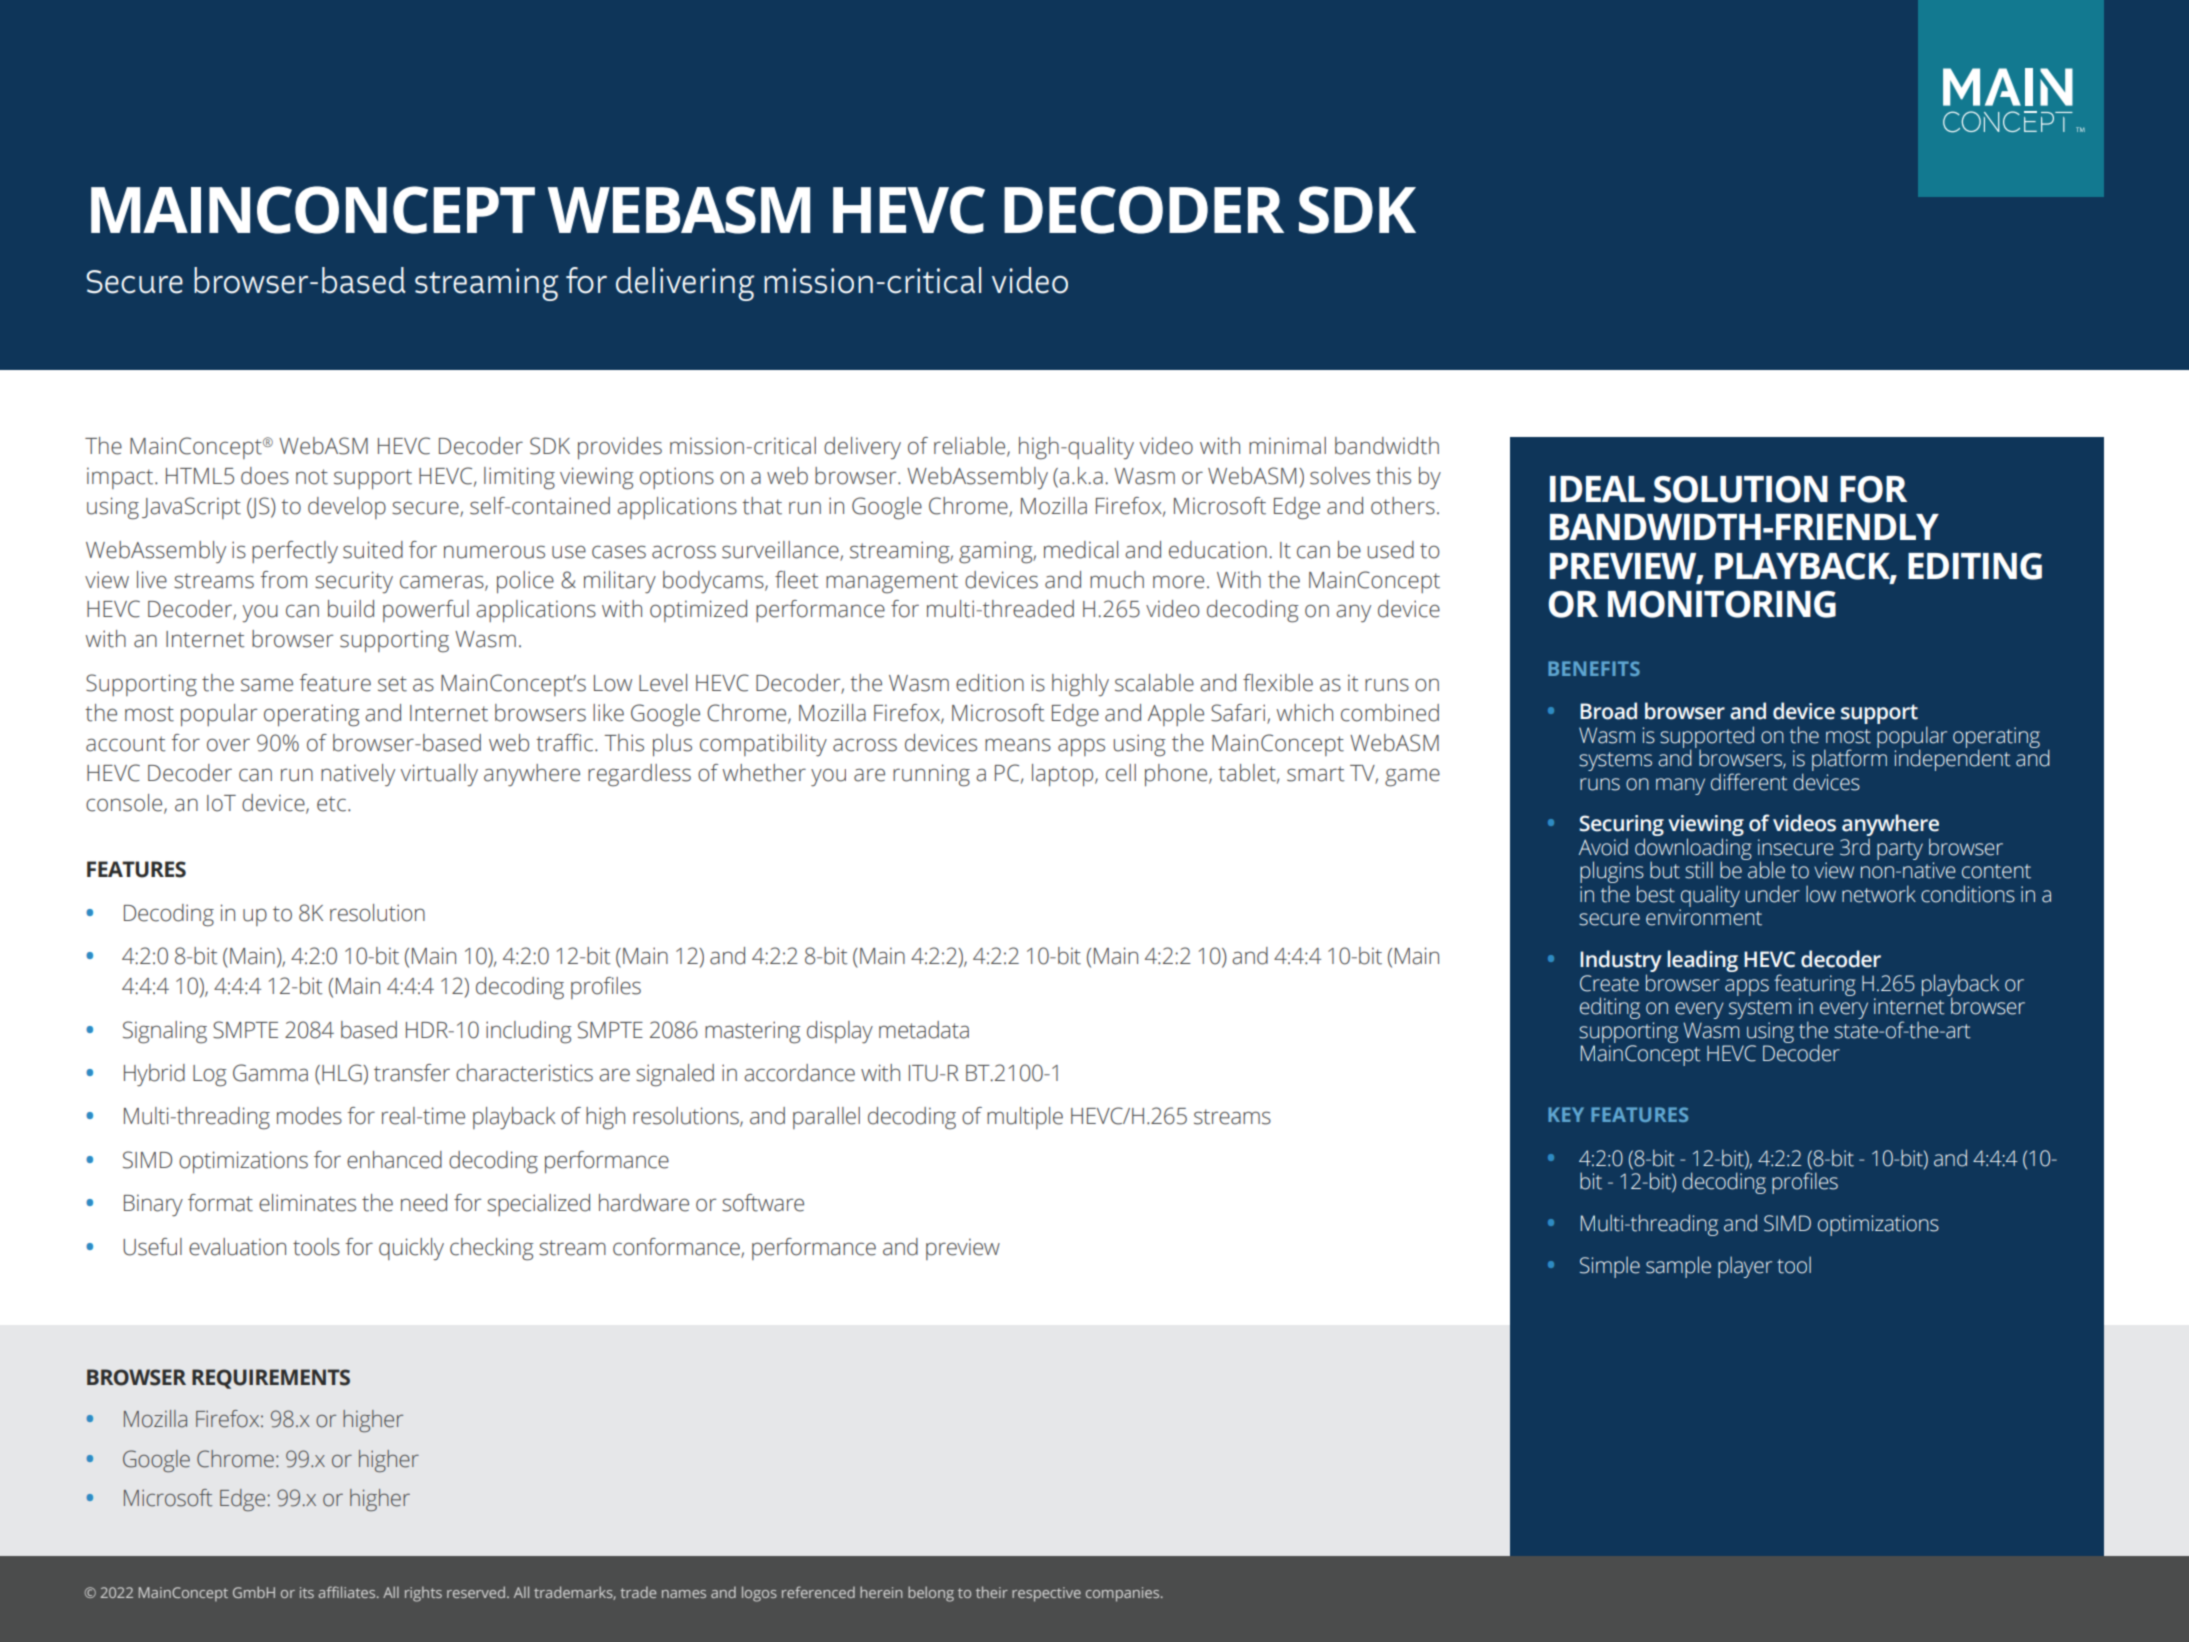 This screenshot has width=2189, height=1642. Describe the element at coordinates (826, 1118) in the screenshot. I see `parallel` at that location.
